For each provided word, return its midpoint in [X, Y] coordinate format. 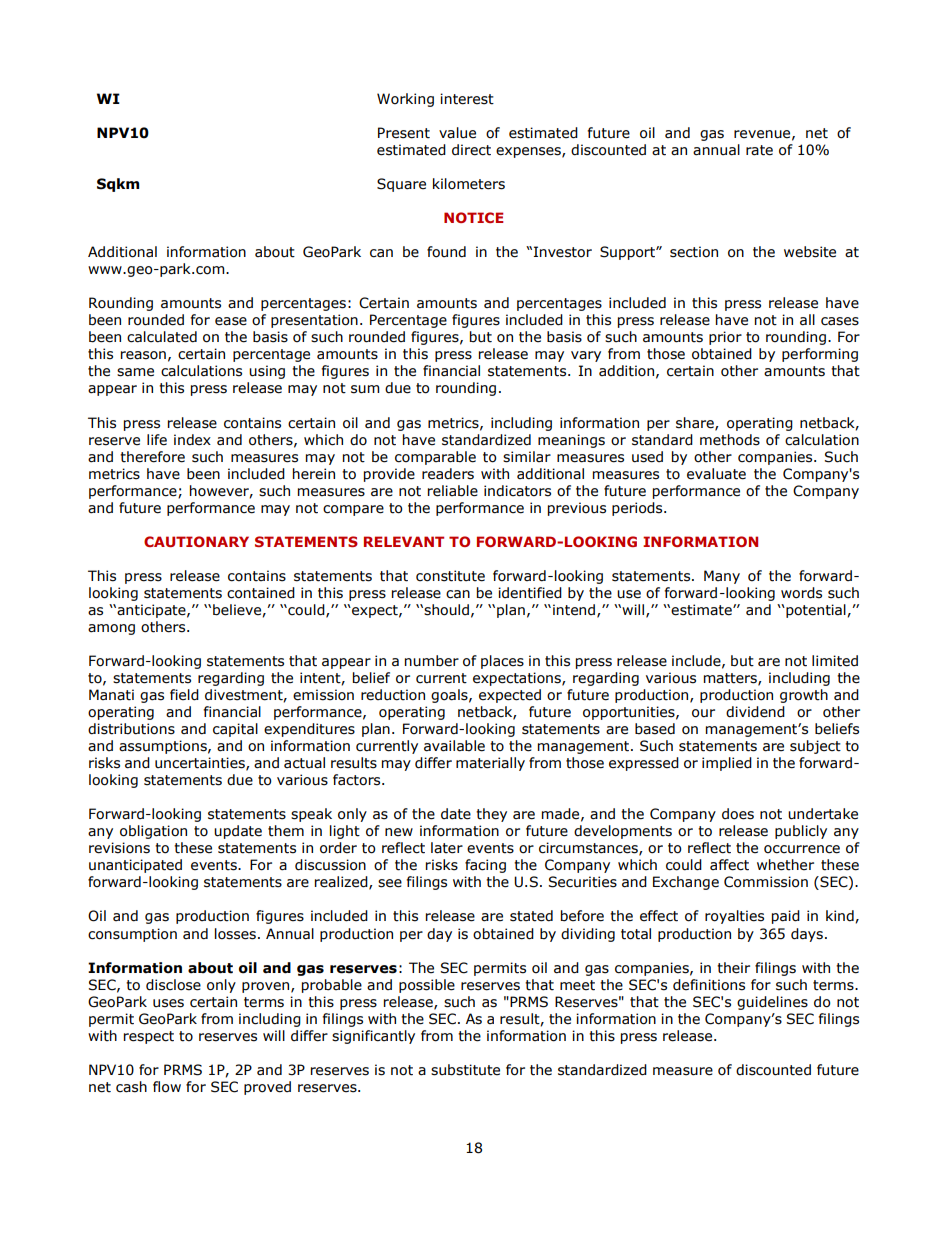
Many [722, 577]
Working [405, 100]
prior [725, 338]
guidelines [772, 1003]
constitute [450, 576]
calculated [162, 337]
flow [167, 1087]
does [738, 814]
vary [586, 356]
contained [261, 593]
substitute [465, 1070]
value [457, 133]
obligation [153, 832]
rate [759, 150]
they [491, 815]
